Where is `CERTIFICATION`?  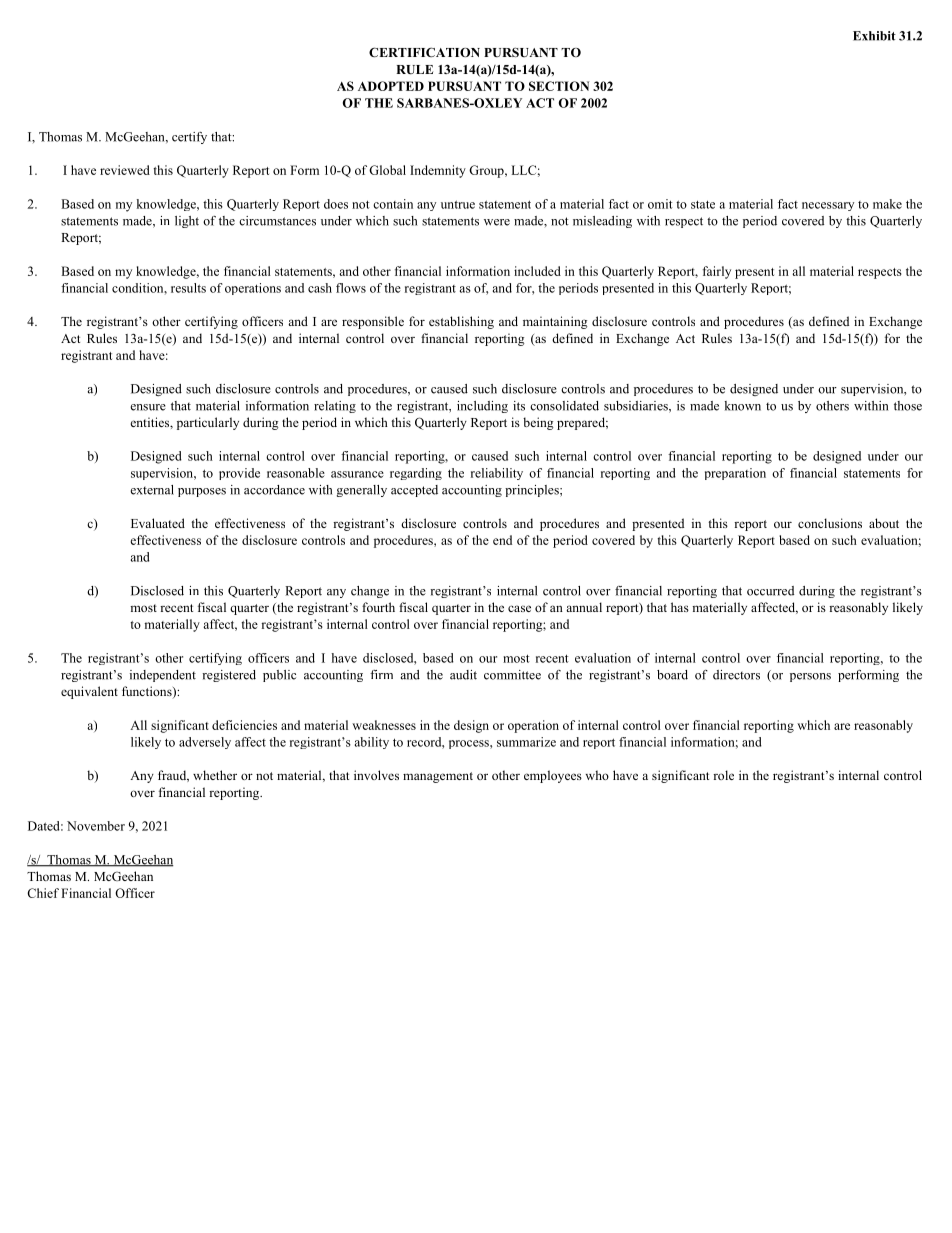 CERTIFICATION is located at coordinates (424, 52).
